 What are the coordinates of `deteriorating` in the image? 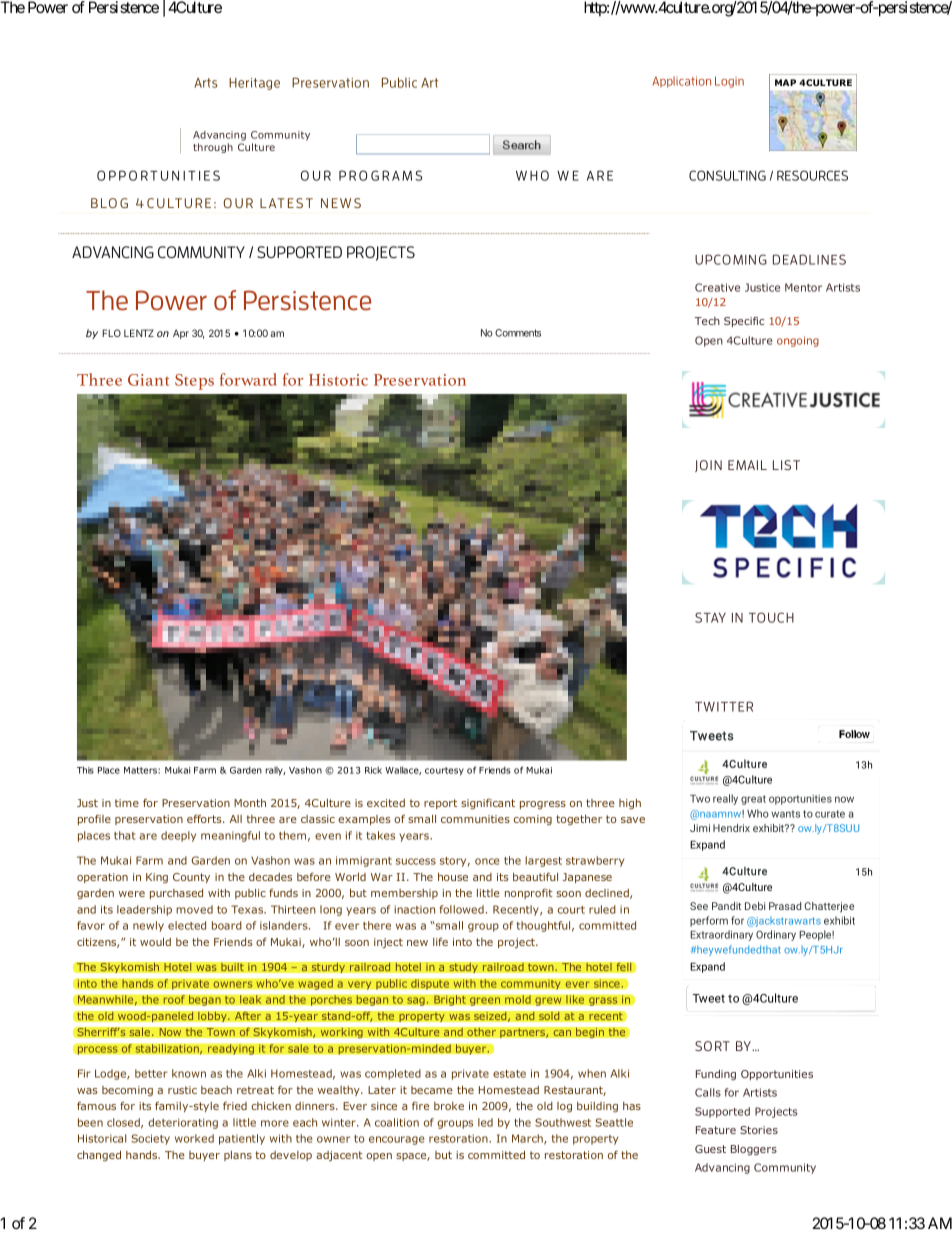 It's located at (183, 1123).
